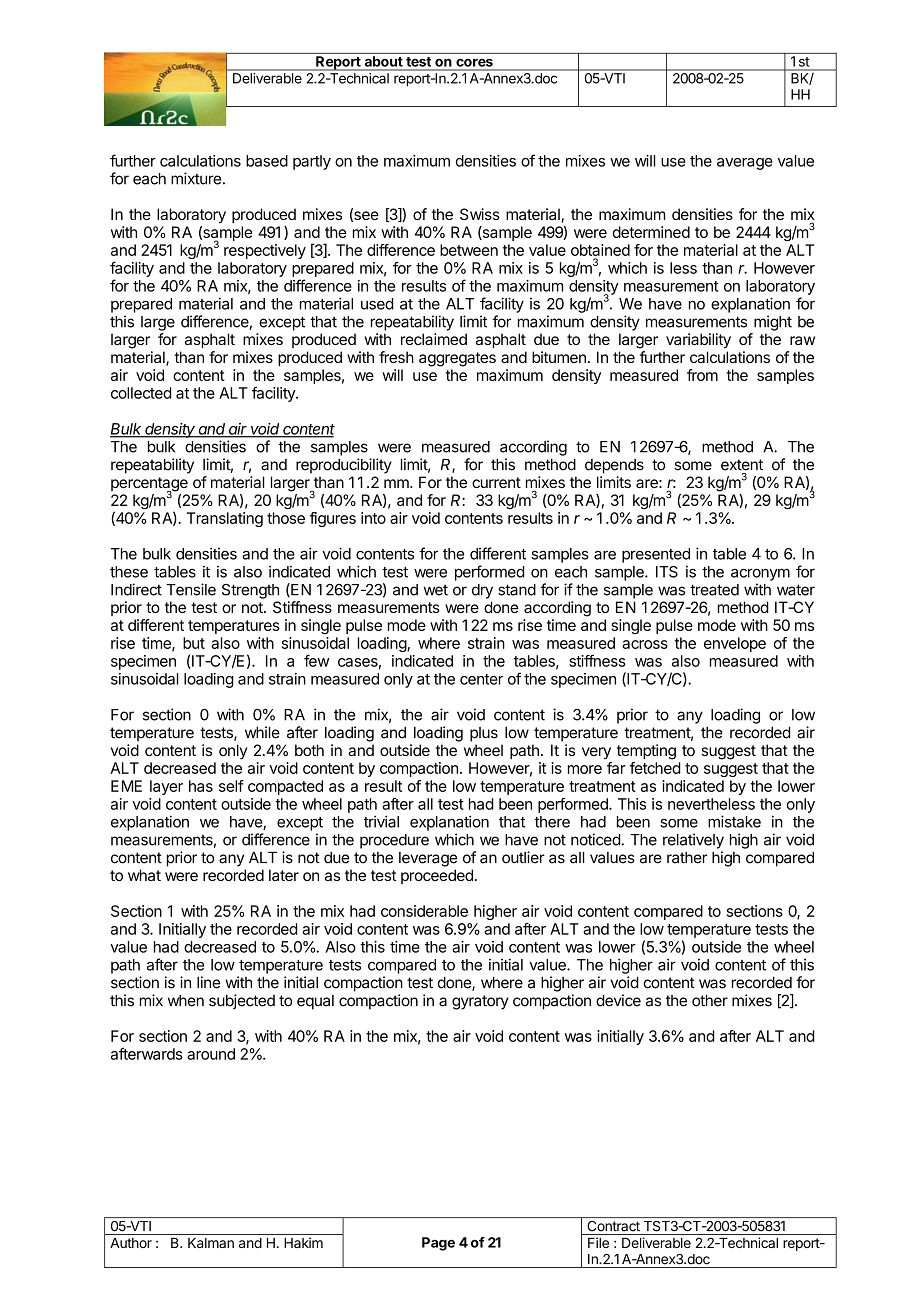 Image resolution: width=924 pixels, height=1308 pixels. I want to click on based, so click(267, 161).
